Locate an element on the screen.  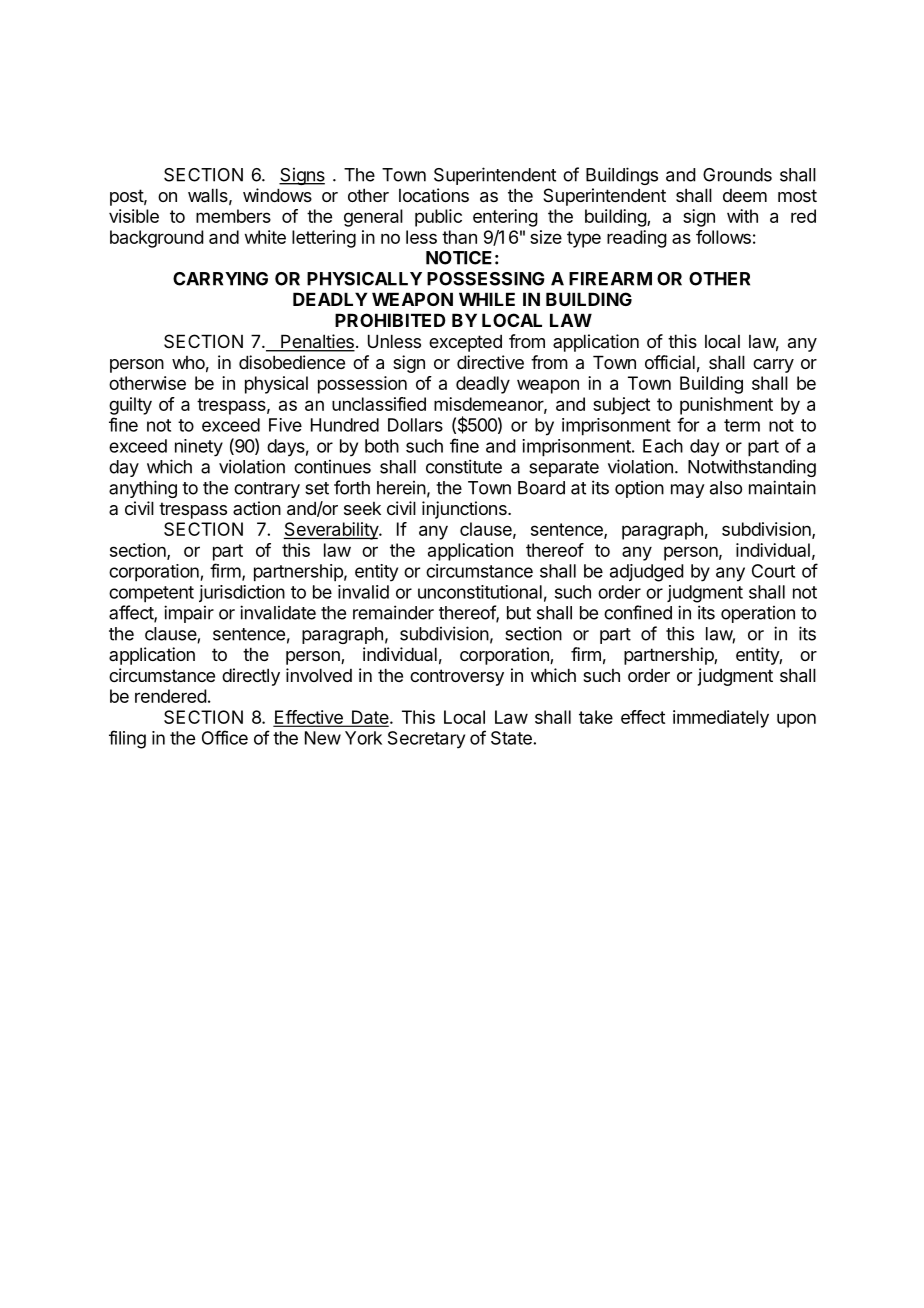
Secretary is located at coordinates (426, 740).
